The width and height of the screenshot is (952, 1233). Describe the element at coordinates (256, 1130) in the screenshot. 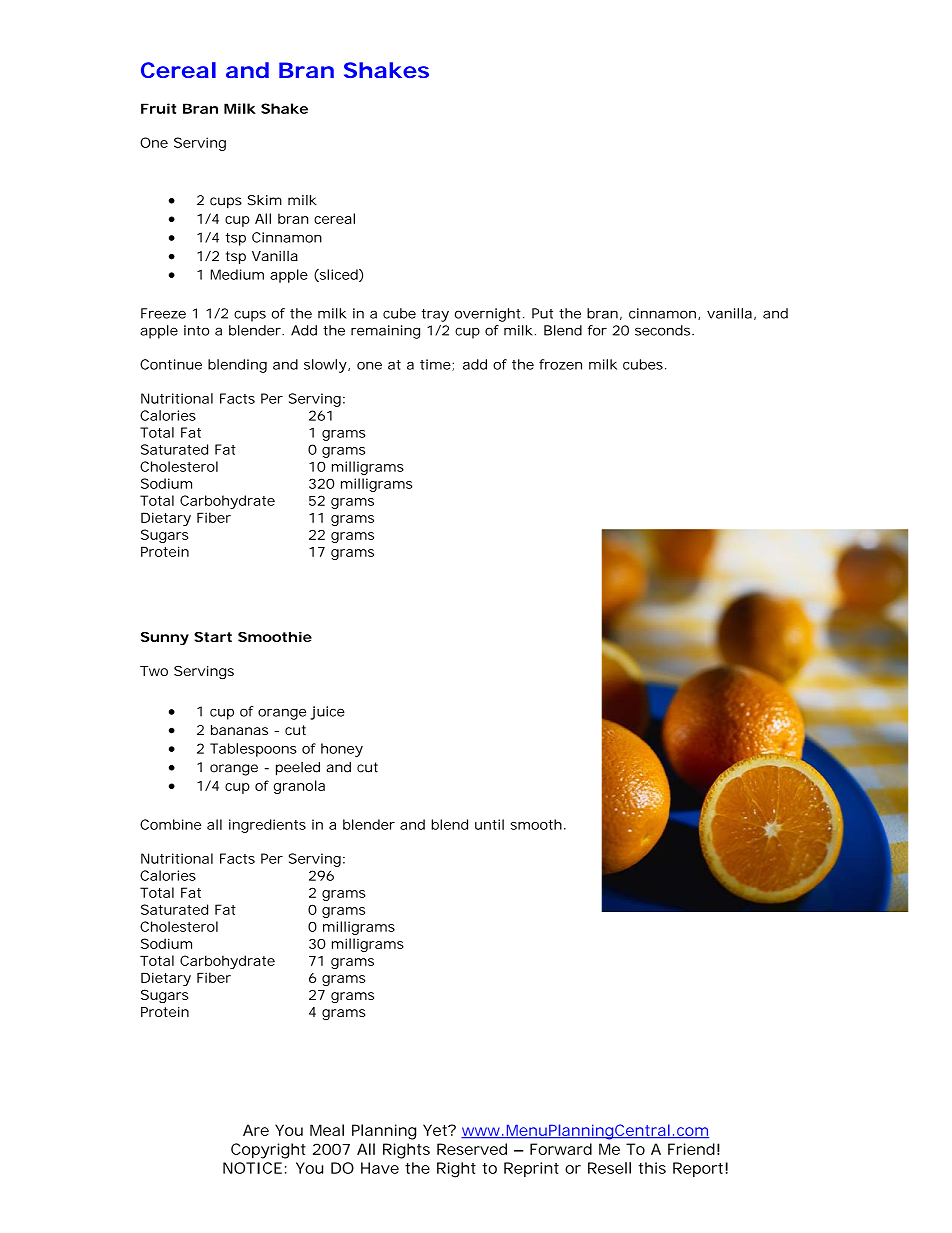

I see `Are` at that location.
